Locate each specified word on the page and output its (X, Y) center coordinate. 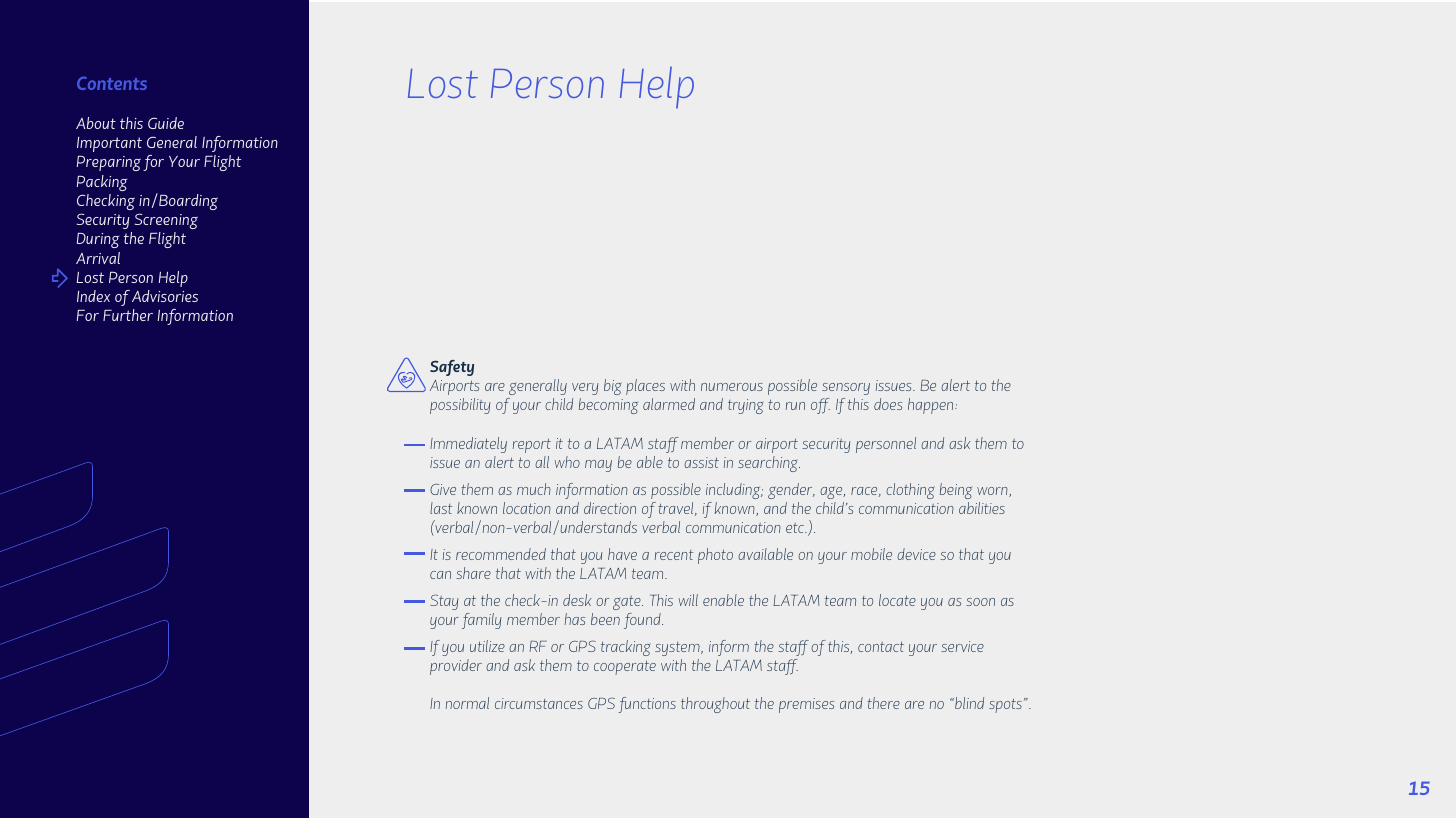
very (585, 389)
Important (109, 144)
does (888, 404)
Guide (166, 123)
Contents (112, 83)
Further (128, 315)
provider (456, 667)
